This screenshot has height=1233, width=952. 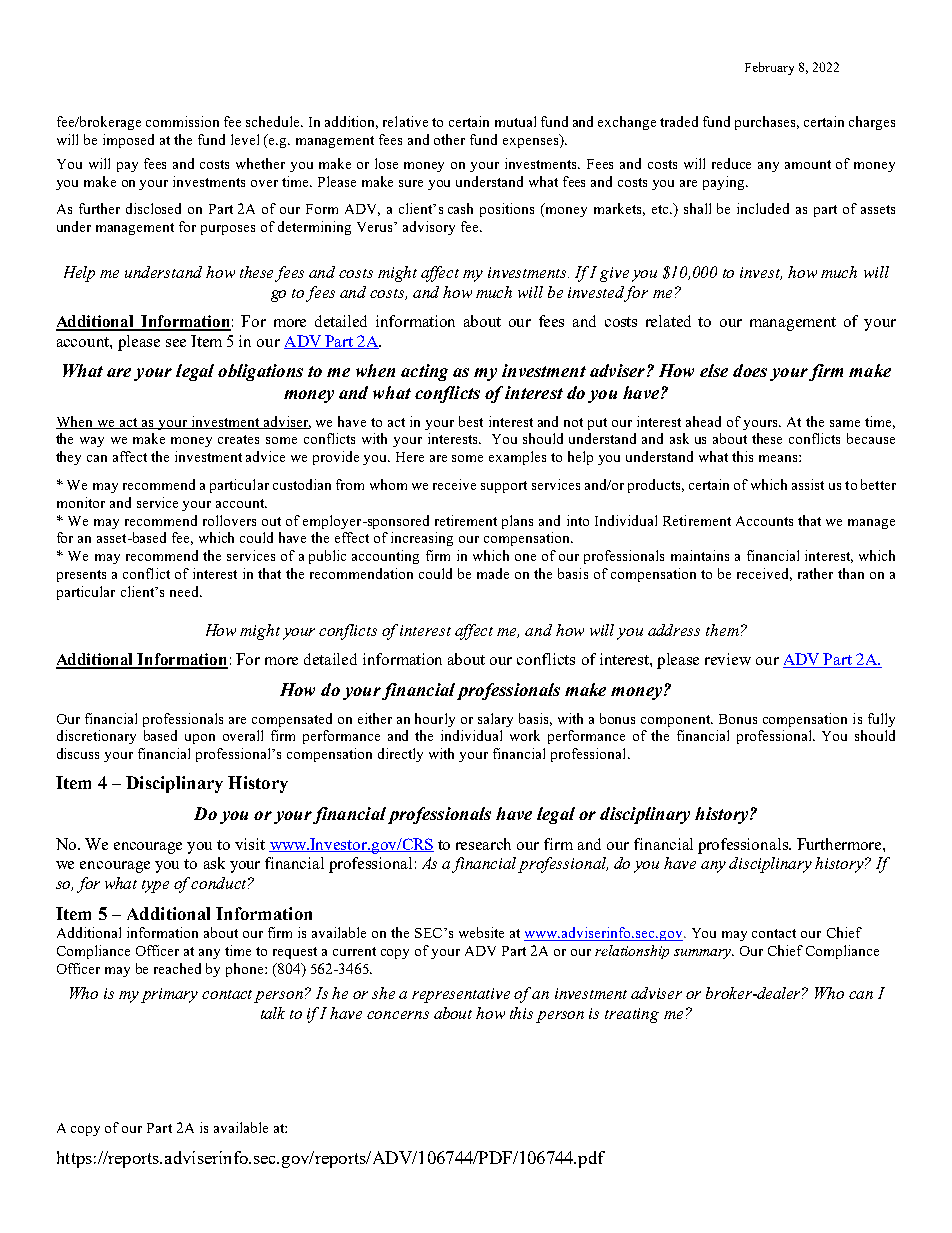 What do you see at coordinates (703, 954) in the screenshot?
I see `summary` at bounding box center [703, 954].
